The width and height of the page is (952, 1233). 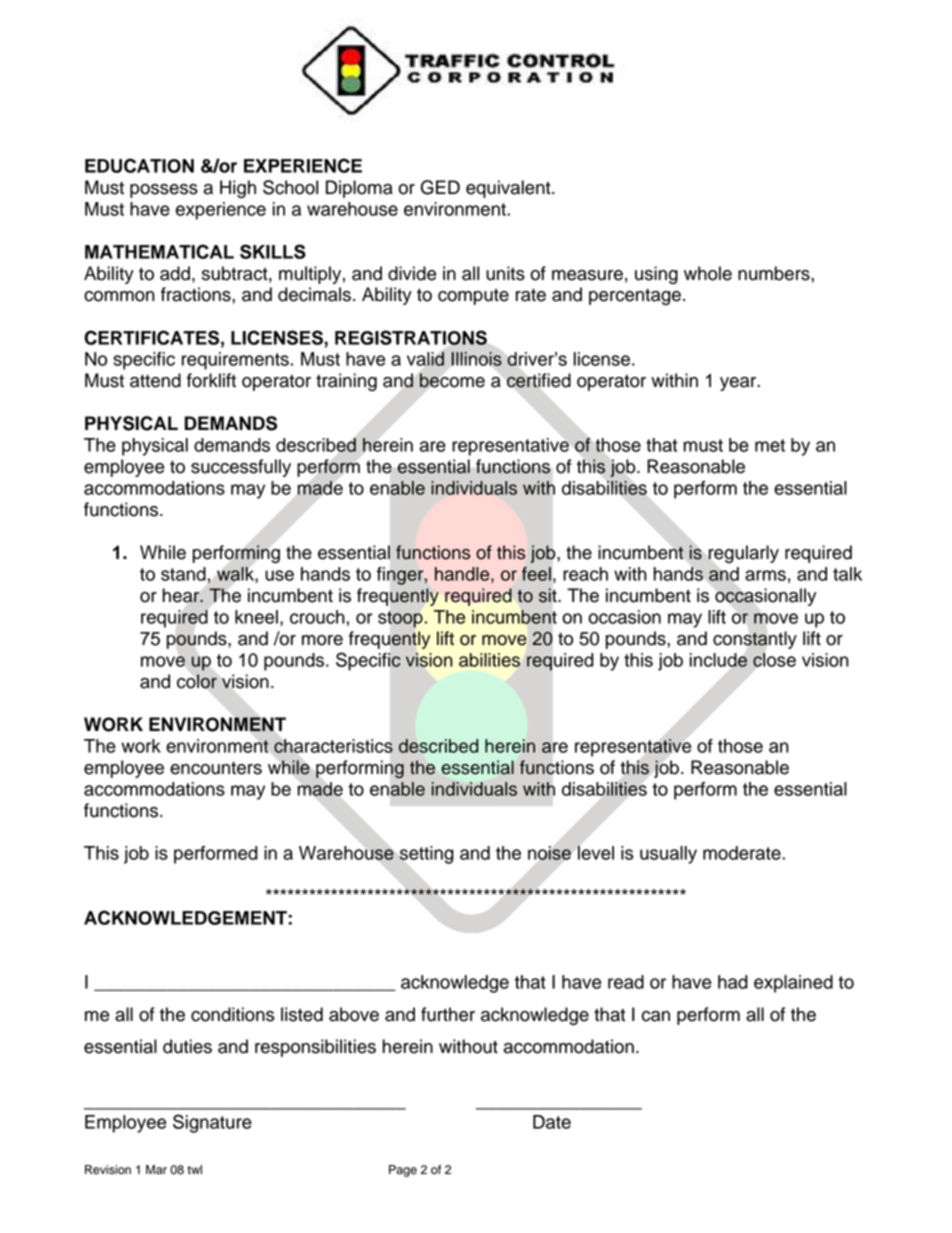 I want to click on successfully, so click(x=241, y=468).
